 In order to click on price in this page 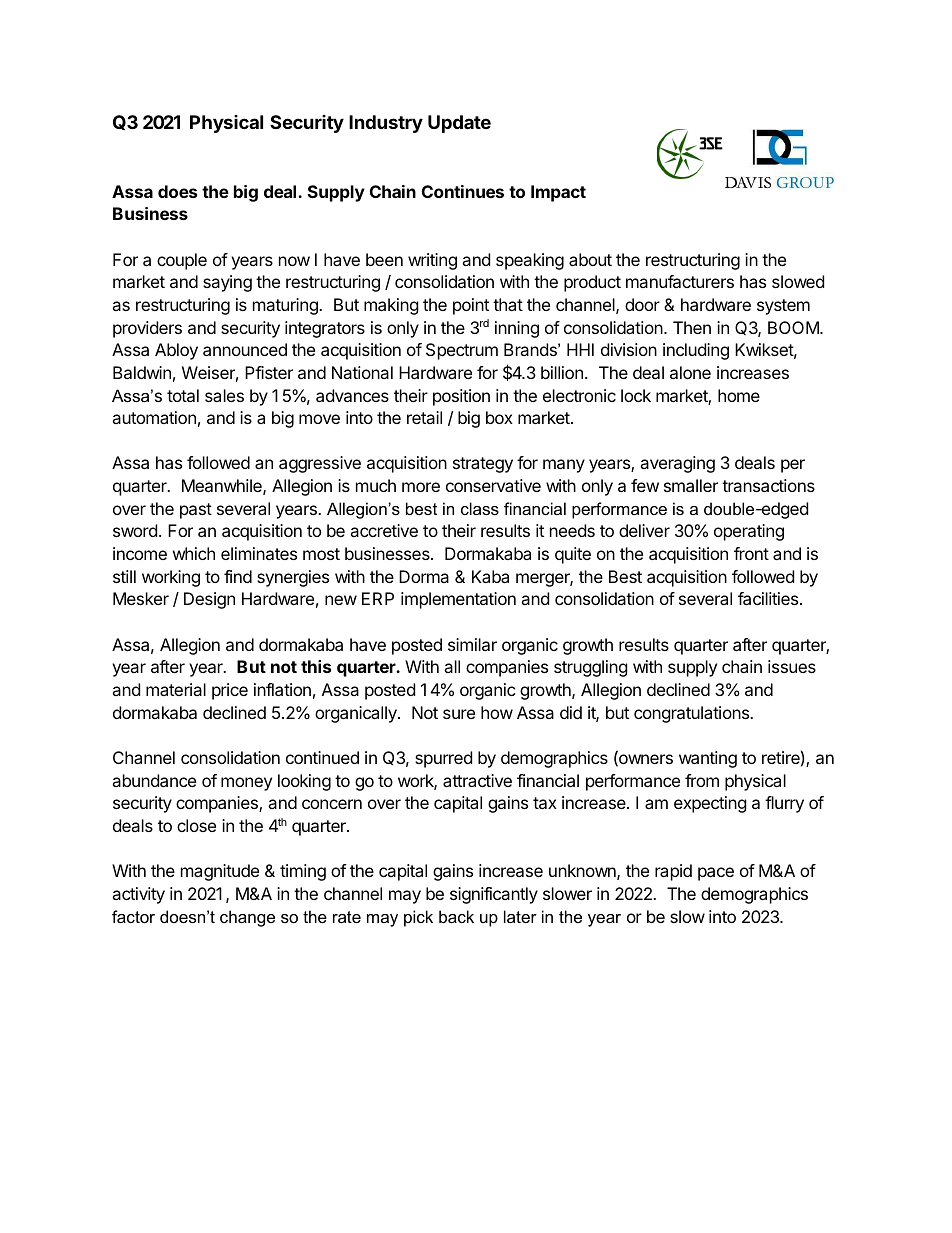, I will do `click(230, 691)`.
